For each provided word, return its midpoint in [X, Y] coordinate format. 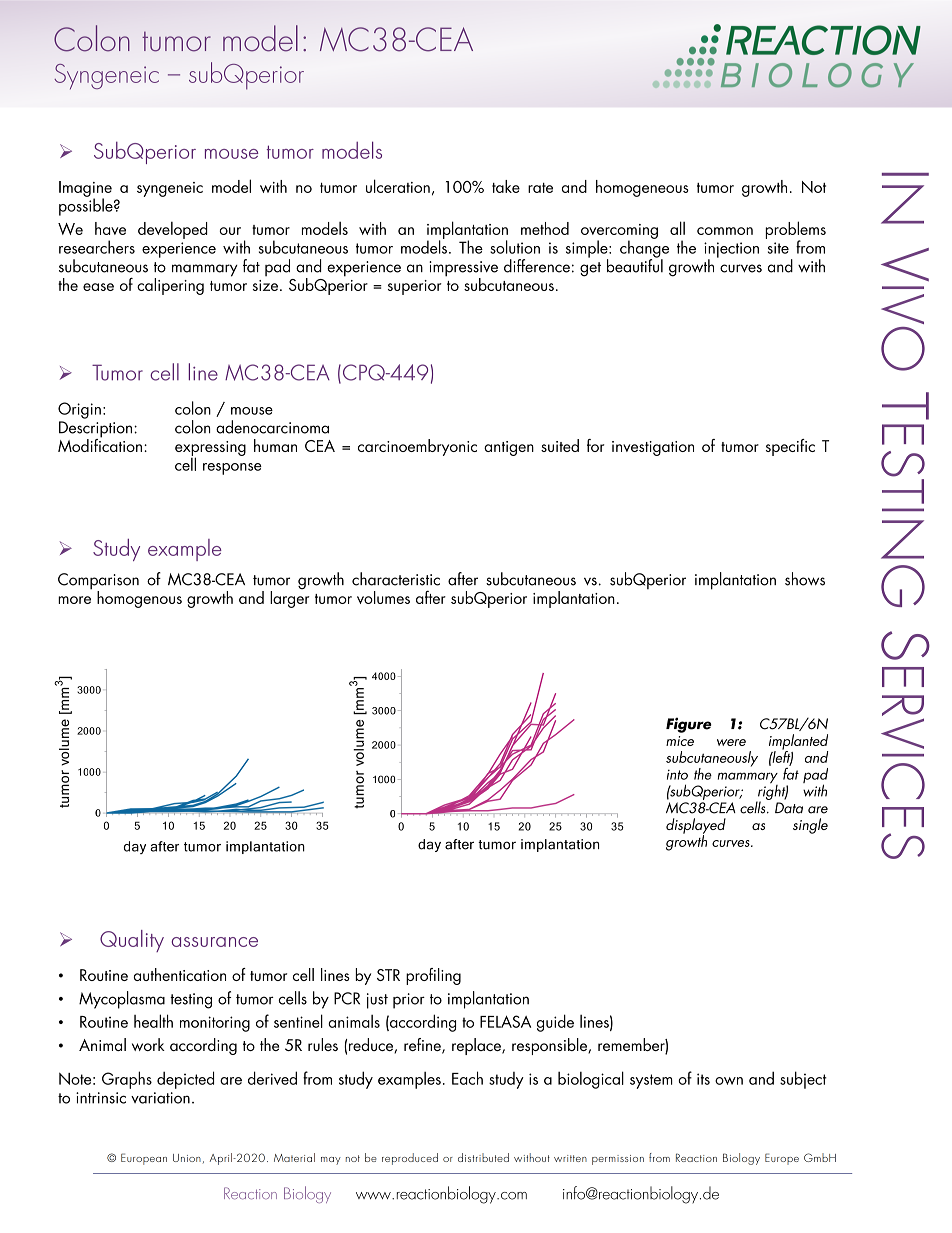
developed [173, 230]
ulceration [398, 186]
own [729, 1081]
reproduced [410, 1159]
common [725, 231]
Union [187, 1158]
